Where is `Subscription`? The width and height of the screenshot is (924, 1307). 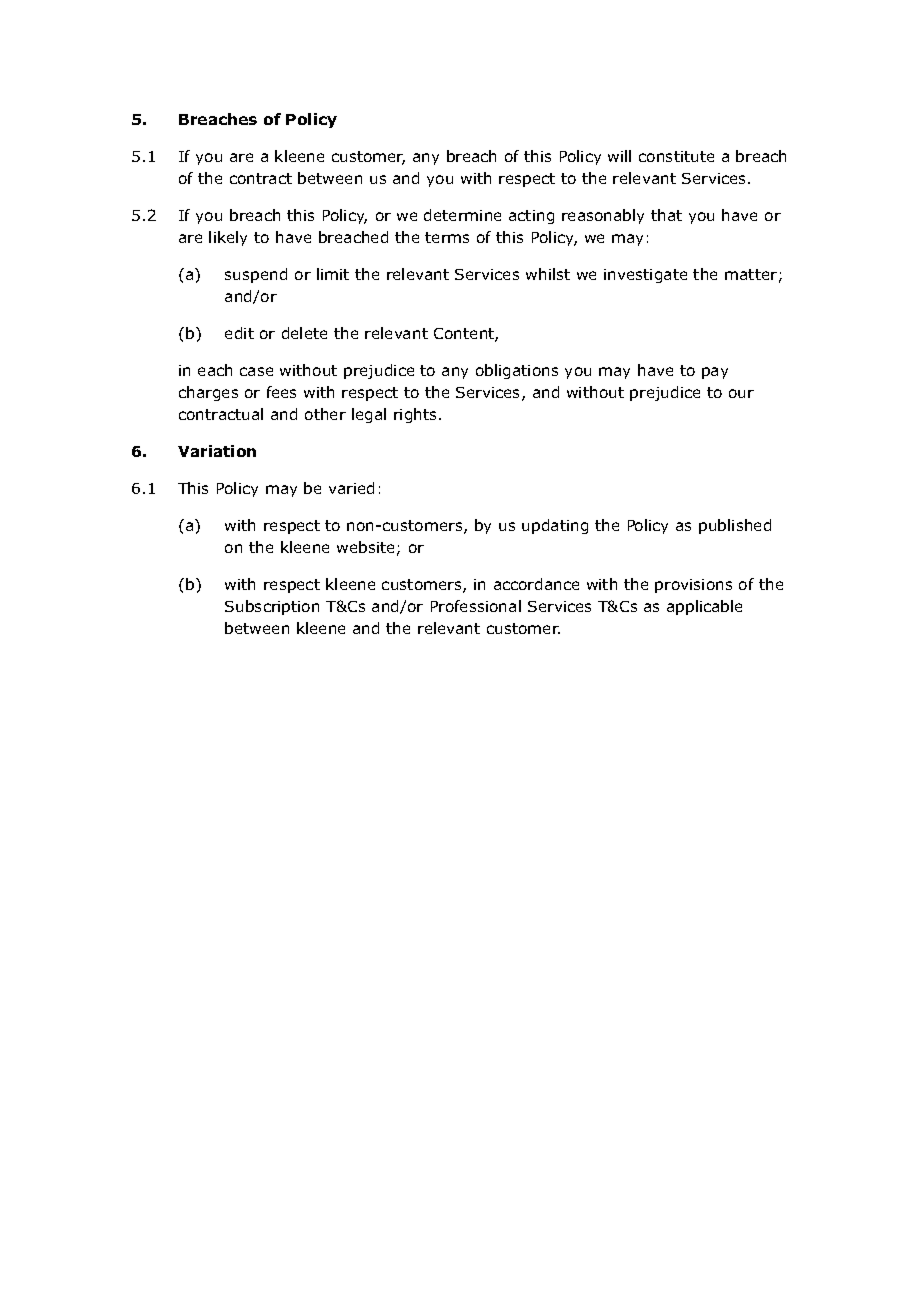
Subscription is located at coordinates (272, 607).
